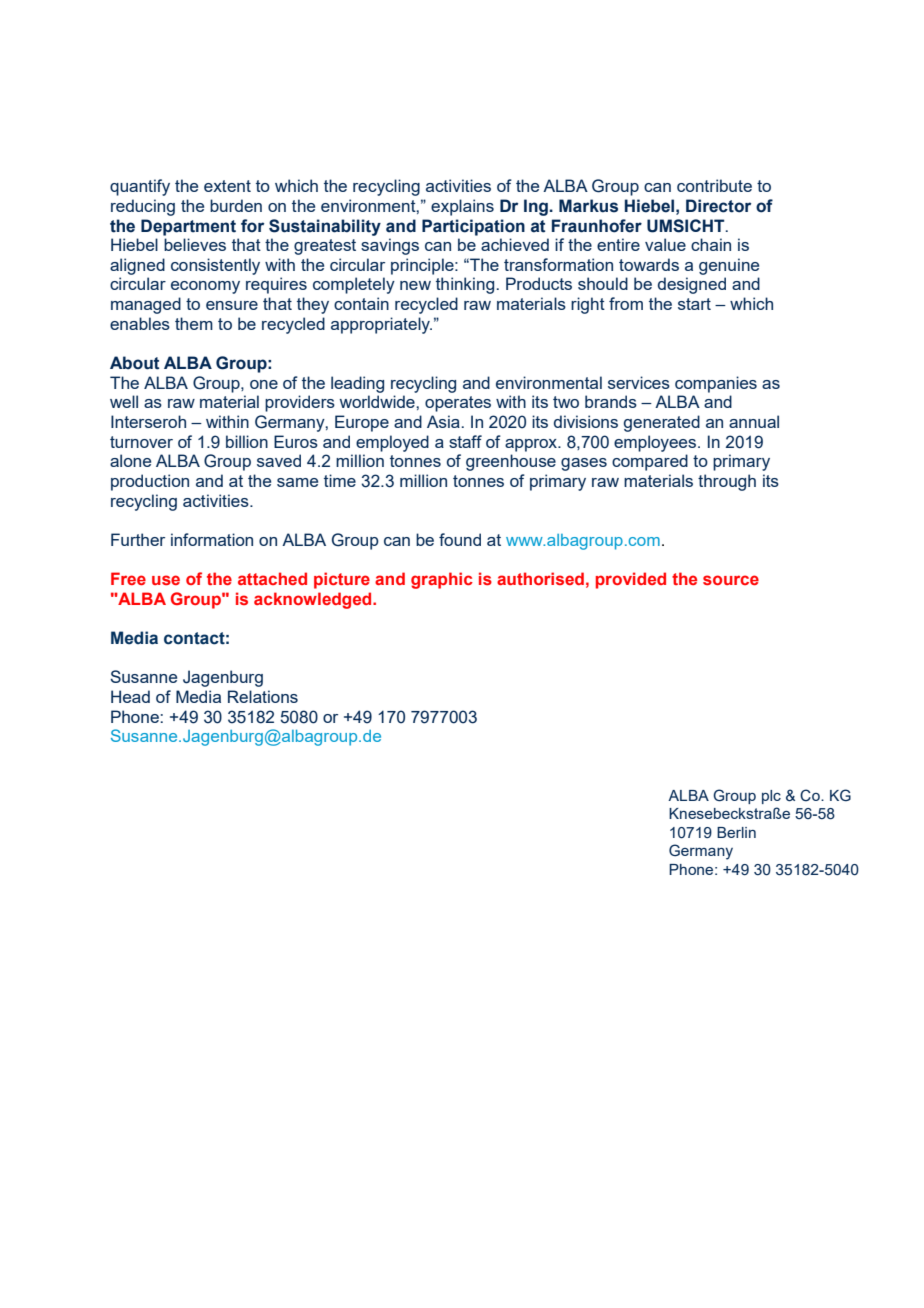 The width and height of the screenshot is (924, 1308). I want to click on found, so click(460, 539).
